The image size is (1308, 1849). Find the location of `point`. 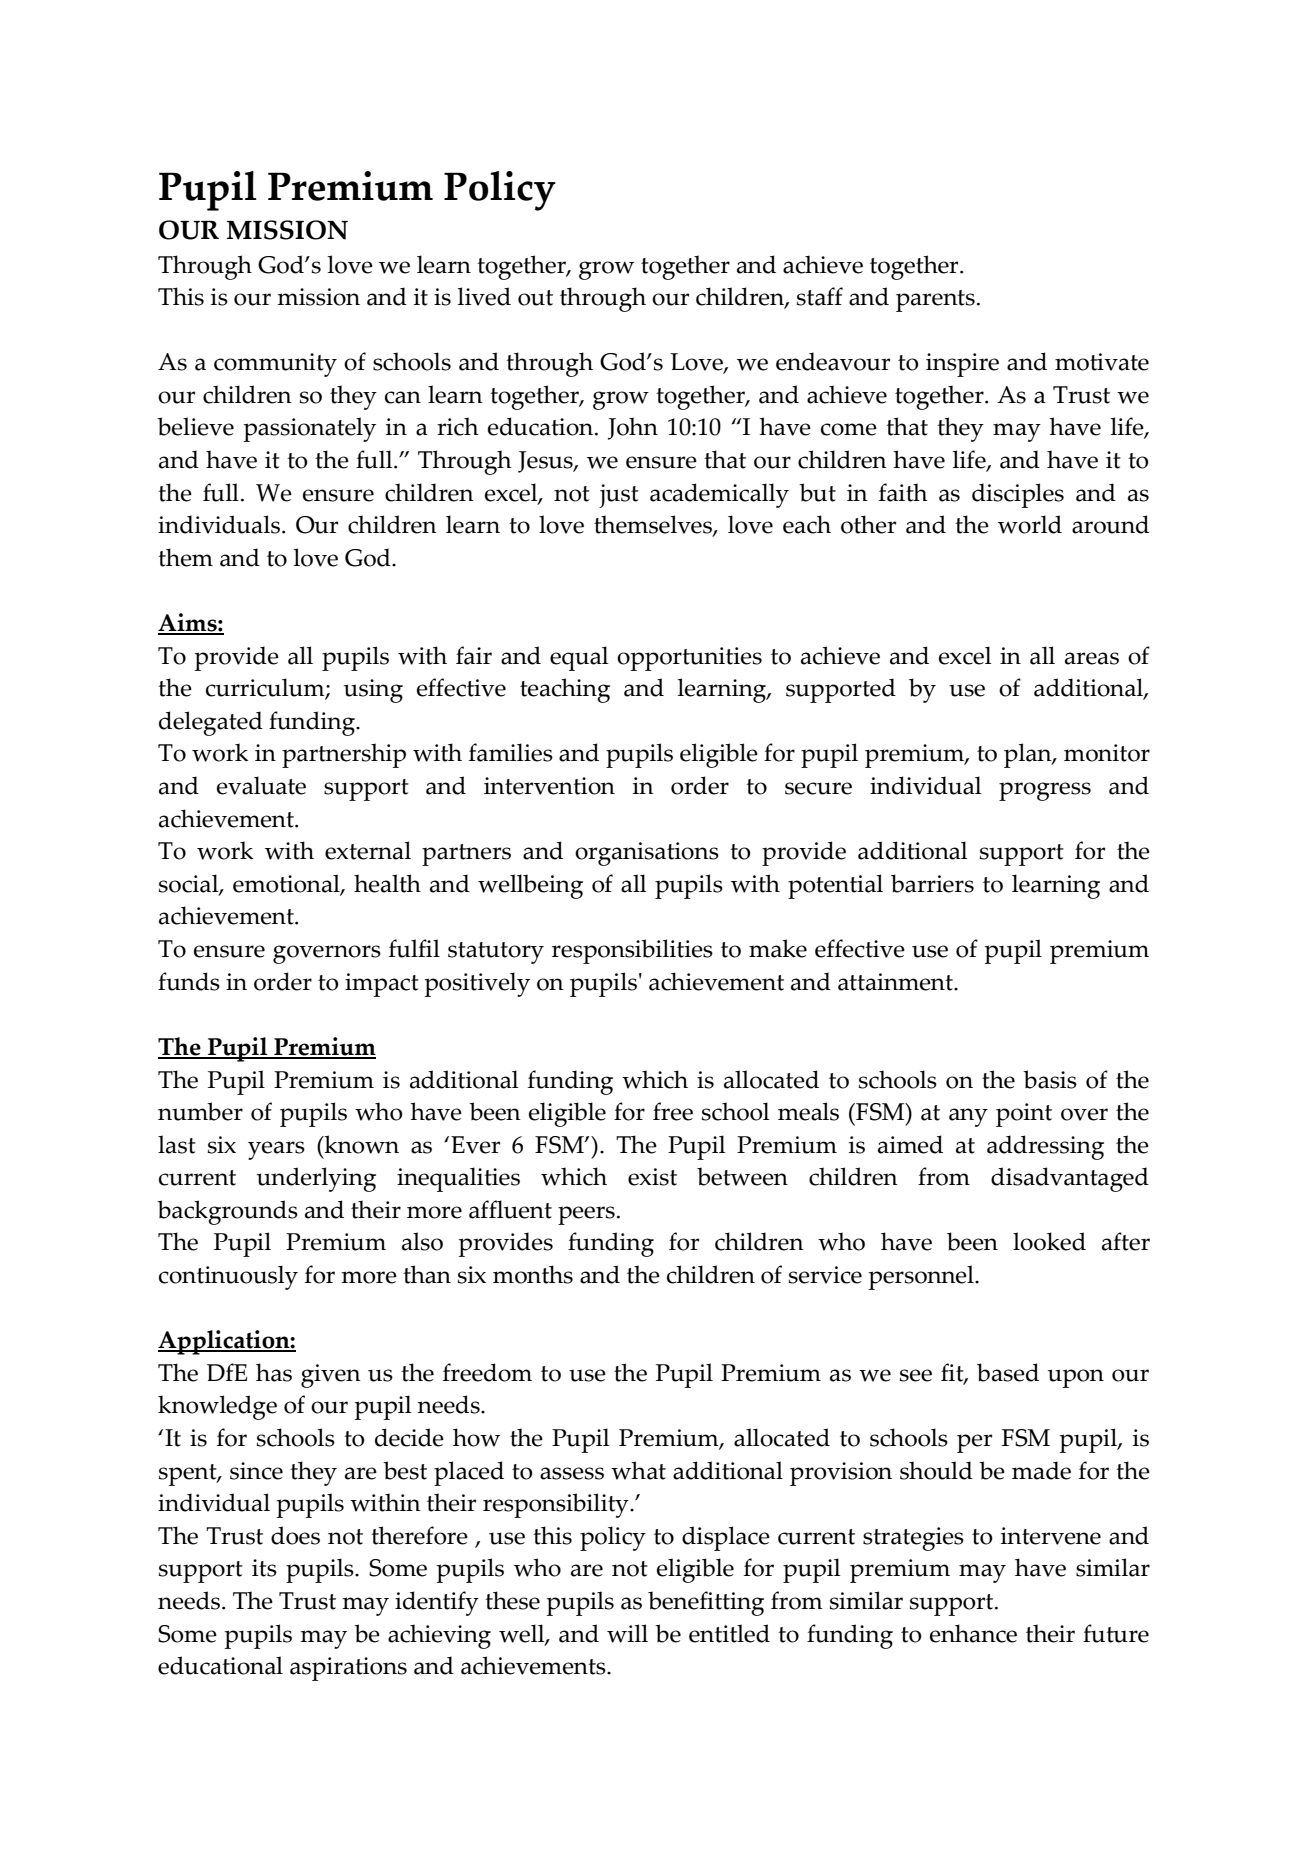

point is located at coordinates (1024, 1115).
